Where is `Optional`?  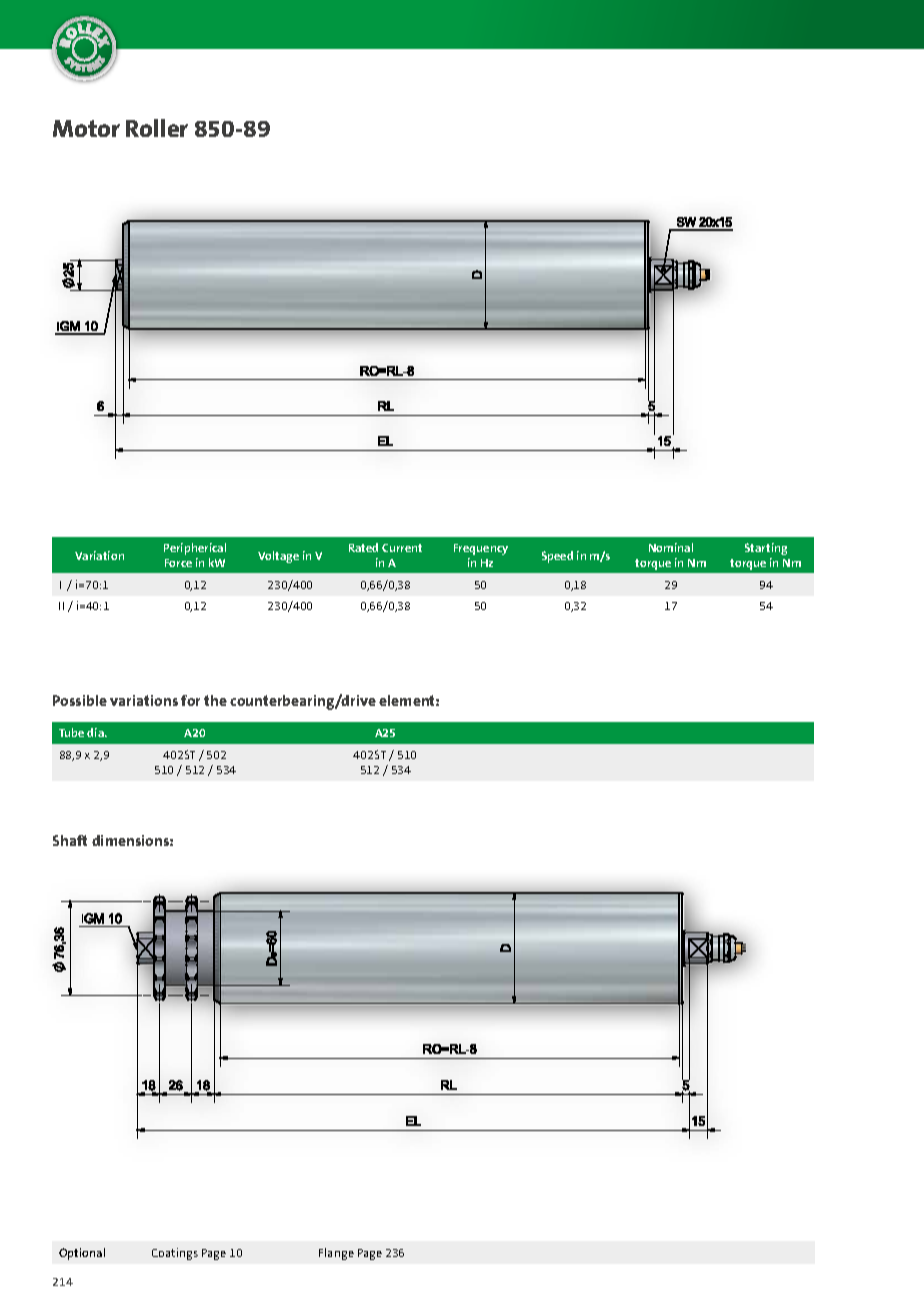
Optional is located at coordinates (82, 1254).
